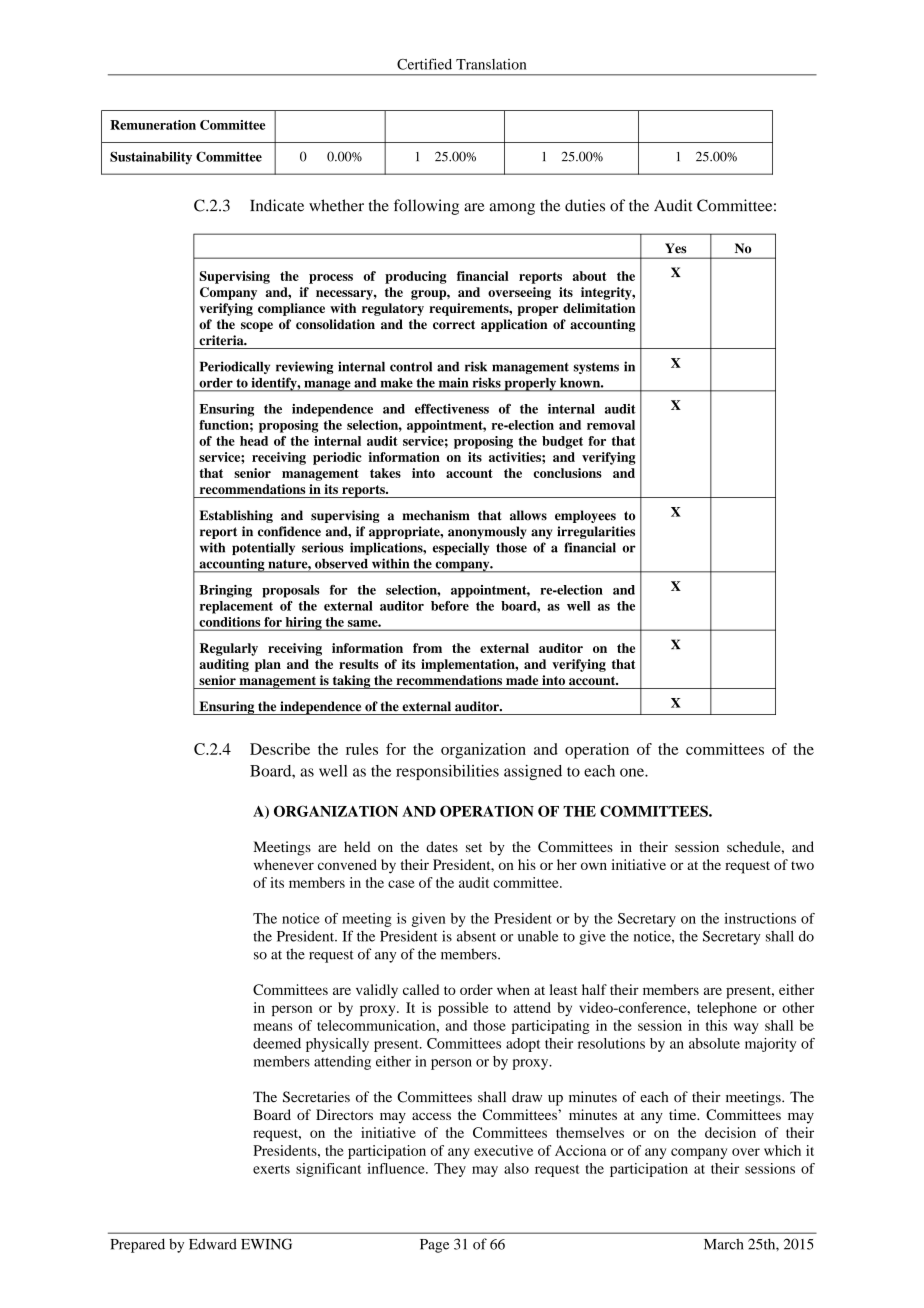 This document has height=1308, width=924. Describe the element at coordinates (675, 248) in the document. I see `Yes` at that location.
